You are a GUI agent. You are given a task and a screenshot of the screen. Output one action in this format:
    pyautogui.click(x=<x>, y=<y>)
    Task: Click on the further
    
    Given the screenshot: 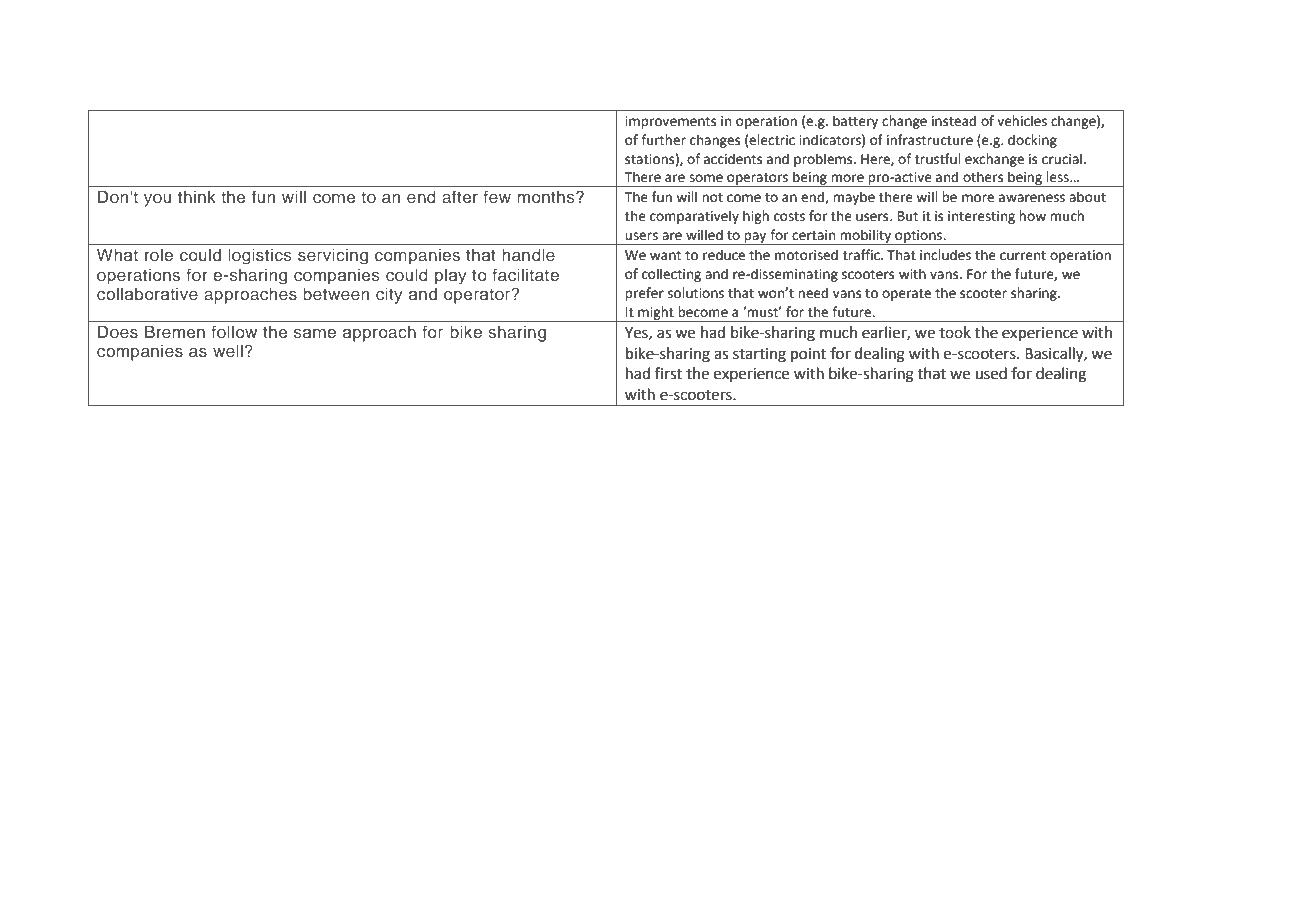 What is the action you would take?
    pyautogui.click(x=663, y=140)
